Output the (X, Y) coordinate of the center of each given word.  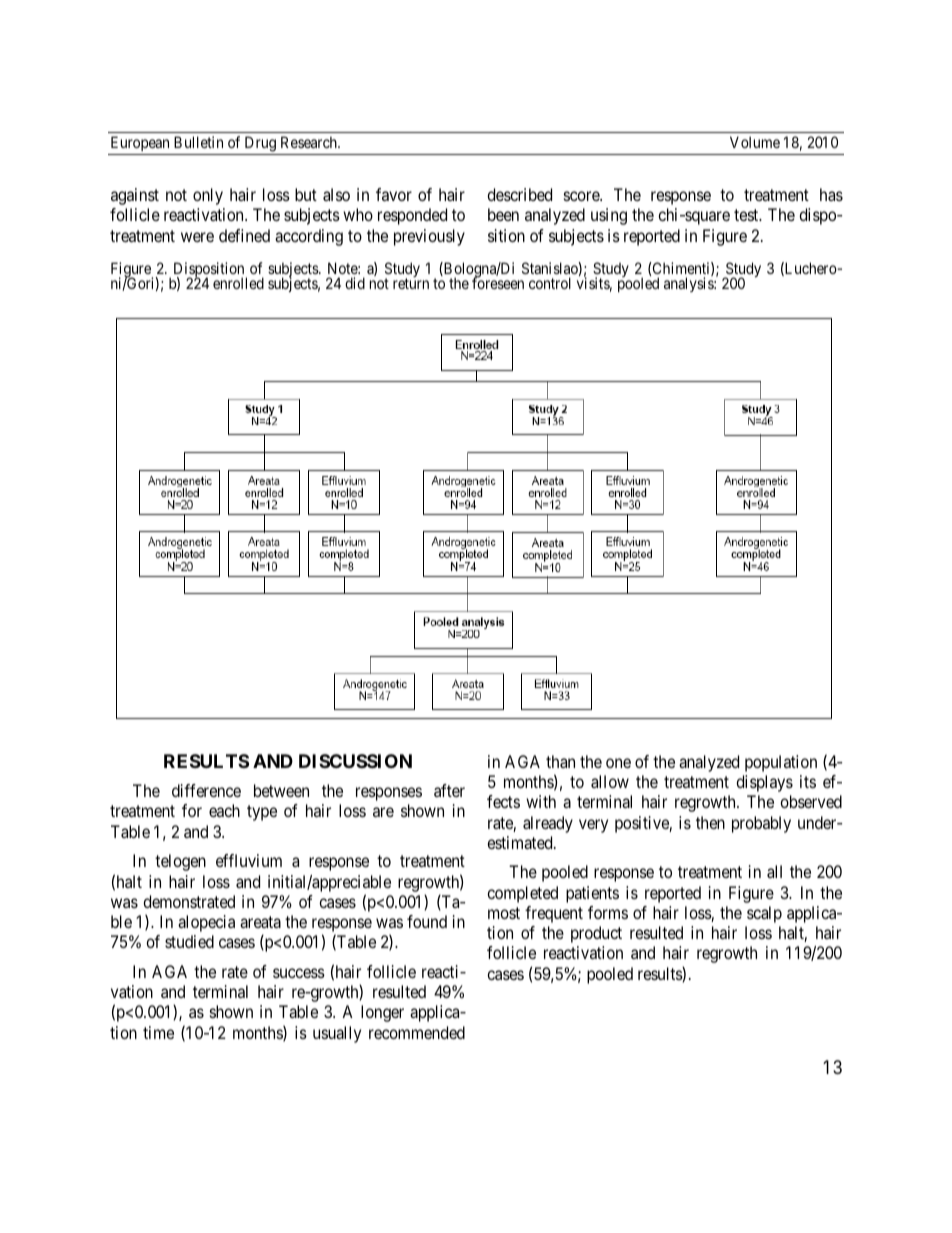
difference (206, 790)
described (519, 194)
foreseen (498, 283)
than (560, 761)
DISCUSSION (355, 761)
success (299, 973)
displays (764, 783)
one (618, 763)
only (208, 196)
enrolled (238, 283)
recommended (417, 1032)
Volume (755, 142)
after (449, 790)
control (550, 283)
